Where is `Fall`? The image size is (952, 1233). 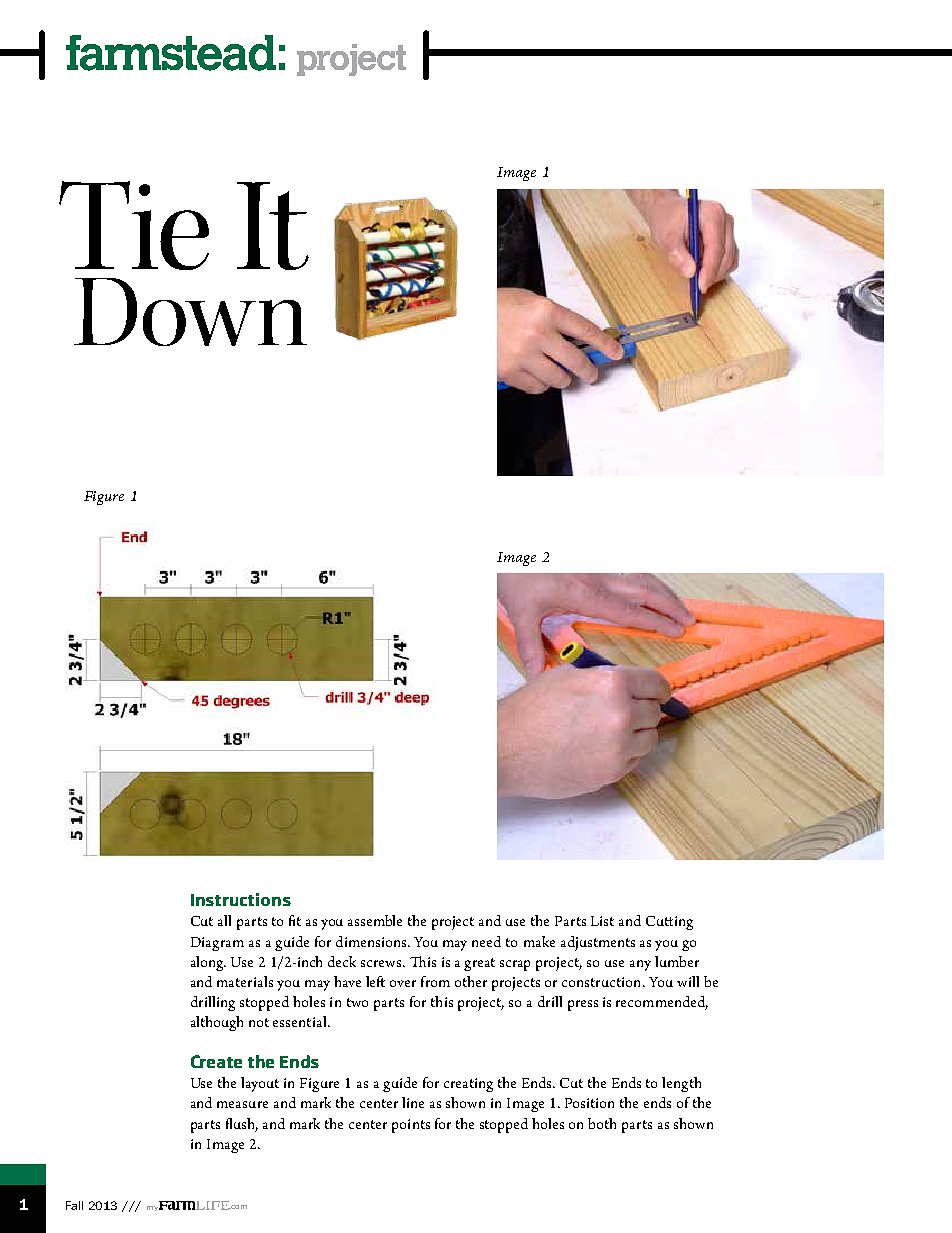 Fall is located at coordinates (74, 1205).
